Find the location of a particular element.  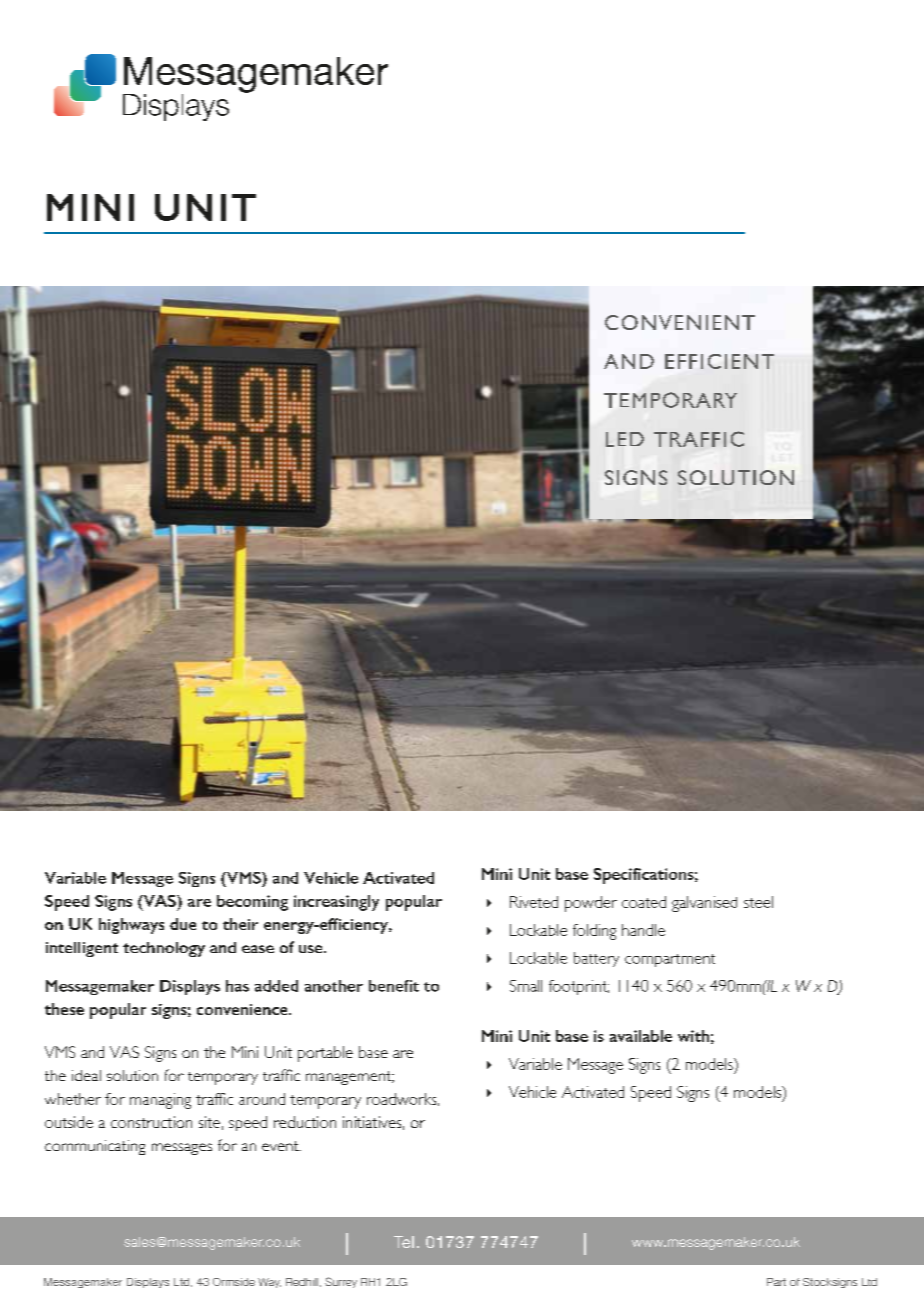

coated is located at coordinates (644, 902).
